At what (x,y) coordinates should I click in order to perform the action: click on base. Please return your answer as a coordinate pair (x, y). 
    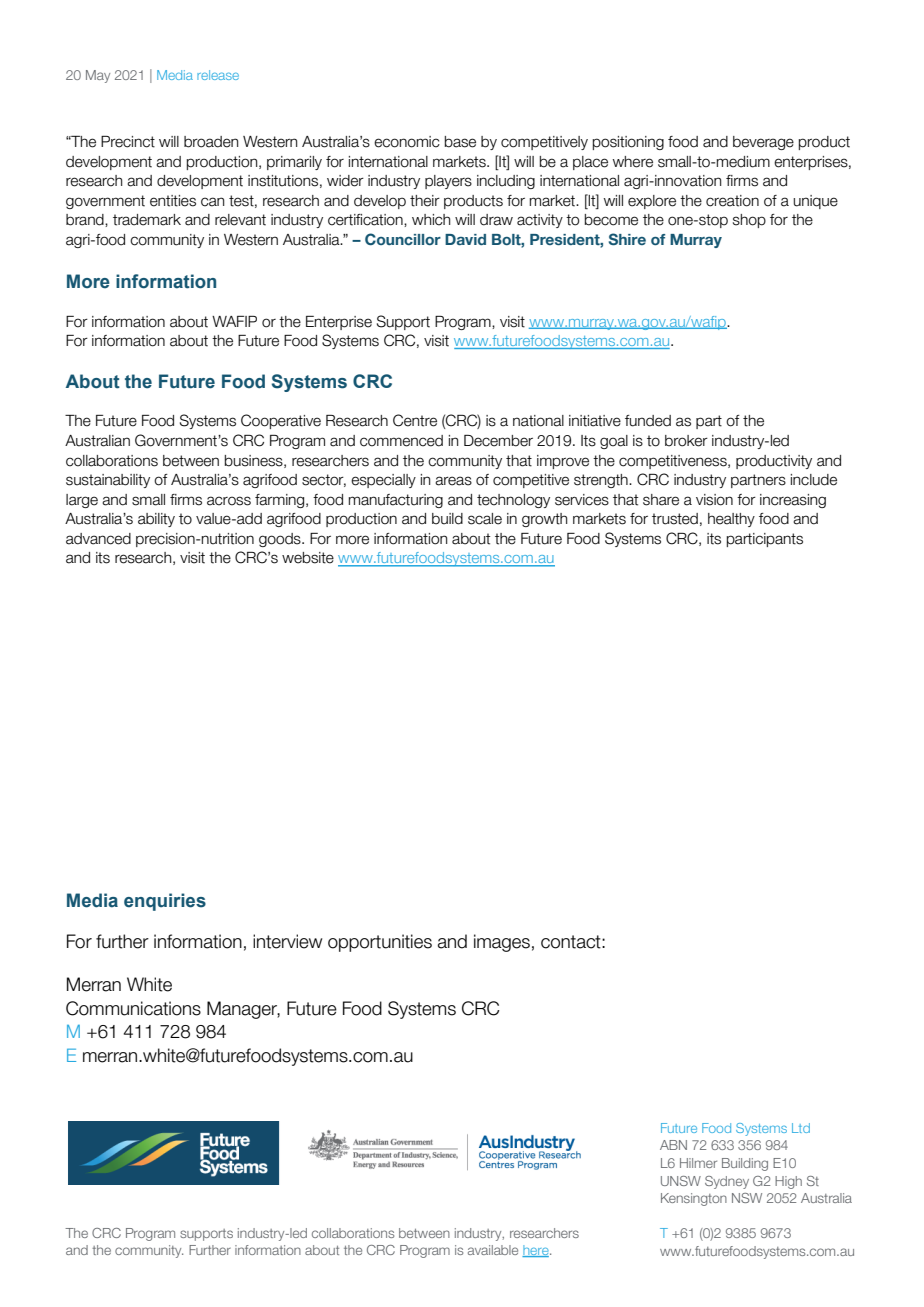
    Looking at the image, I should click on (460, 142).
